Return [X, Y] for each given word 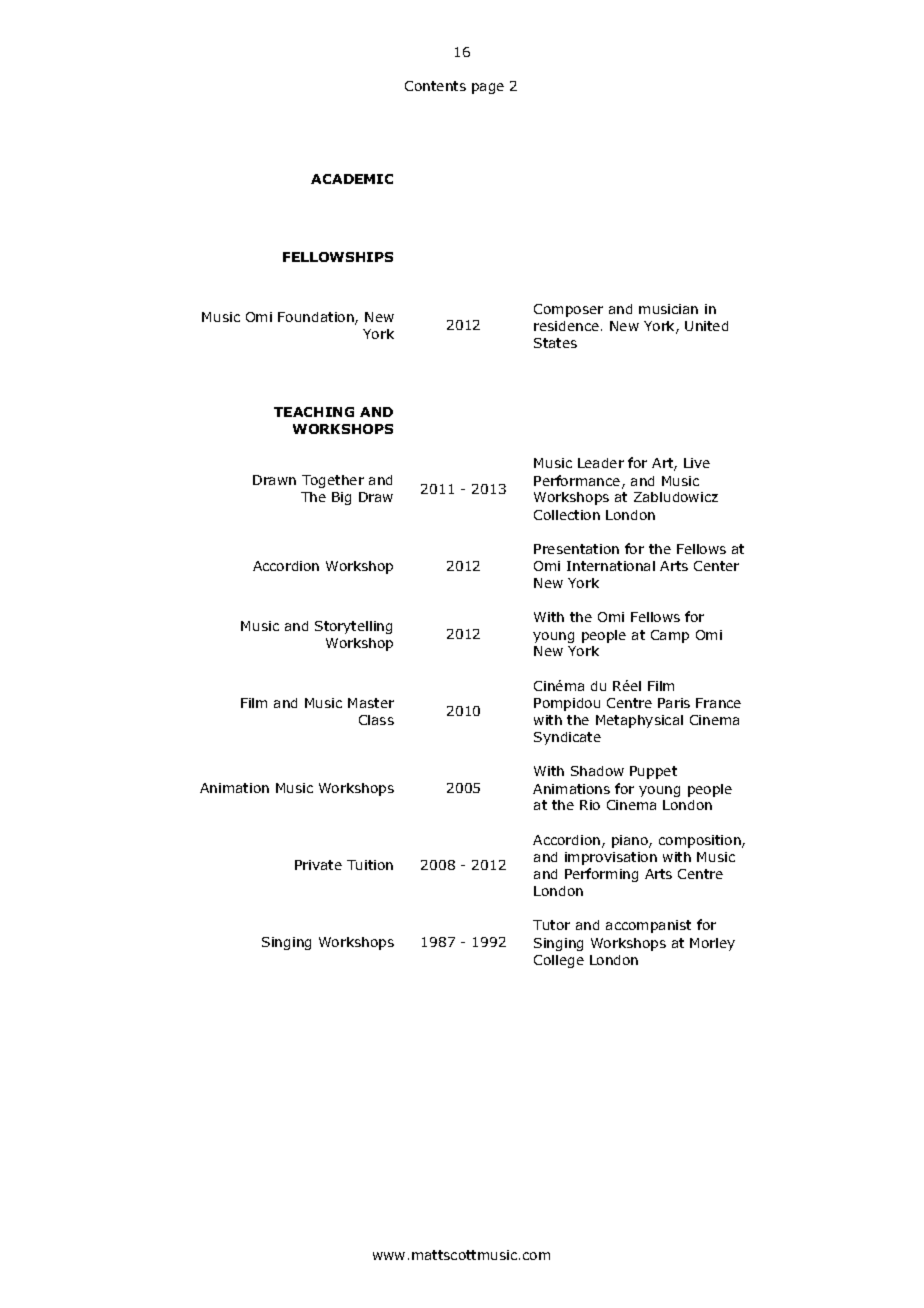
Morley [712, 944]
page [488, 88]
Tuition [370, 865]
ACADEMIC [352, 179]
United [706, 326]
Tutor [551, 925]
